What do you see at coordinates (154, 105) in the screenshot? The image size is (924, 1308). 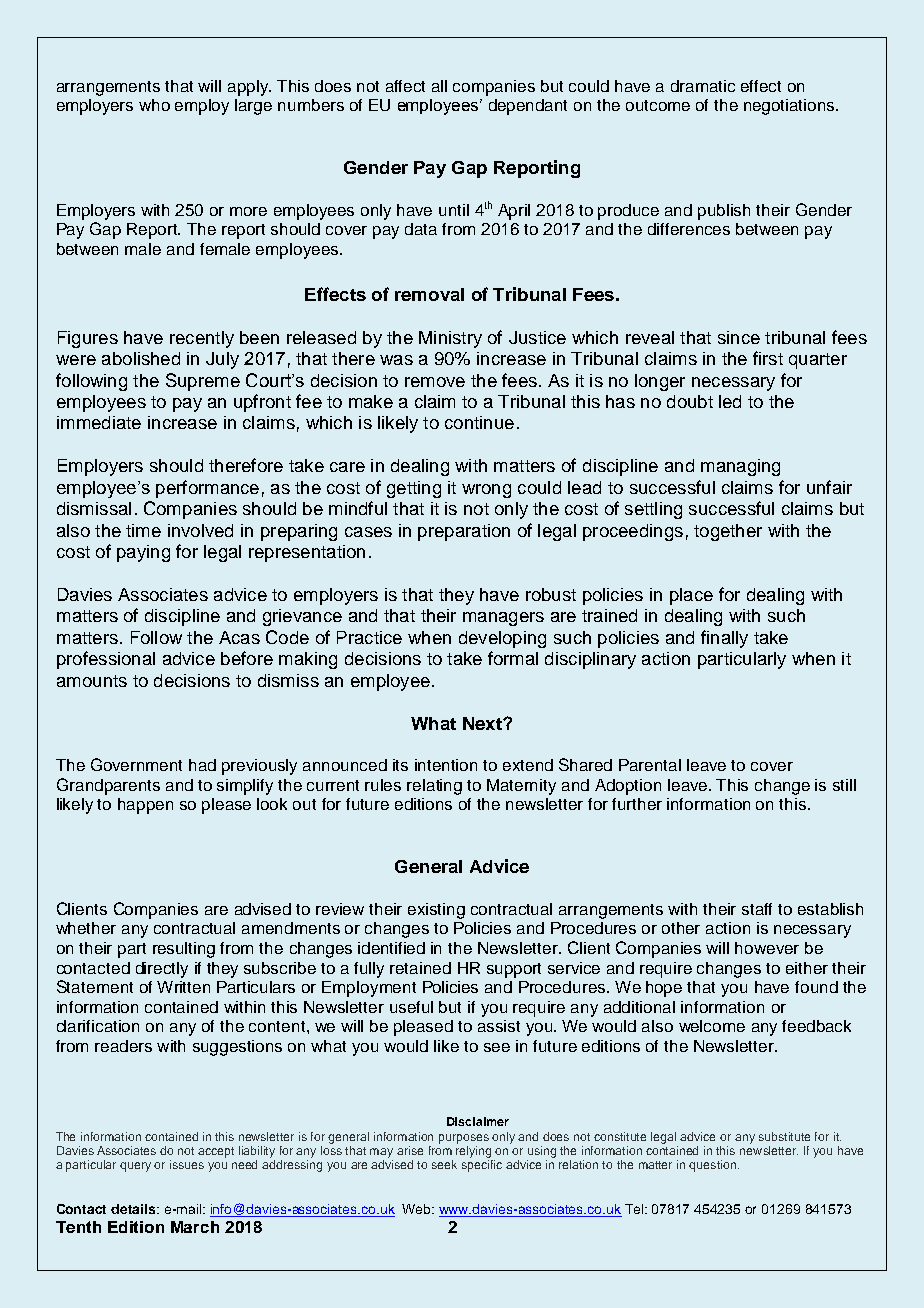 I see `who` at bounding box center [154, 105].
